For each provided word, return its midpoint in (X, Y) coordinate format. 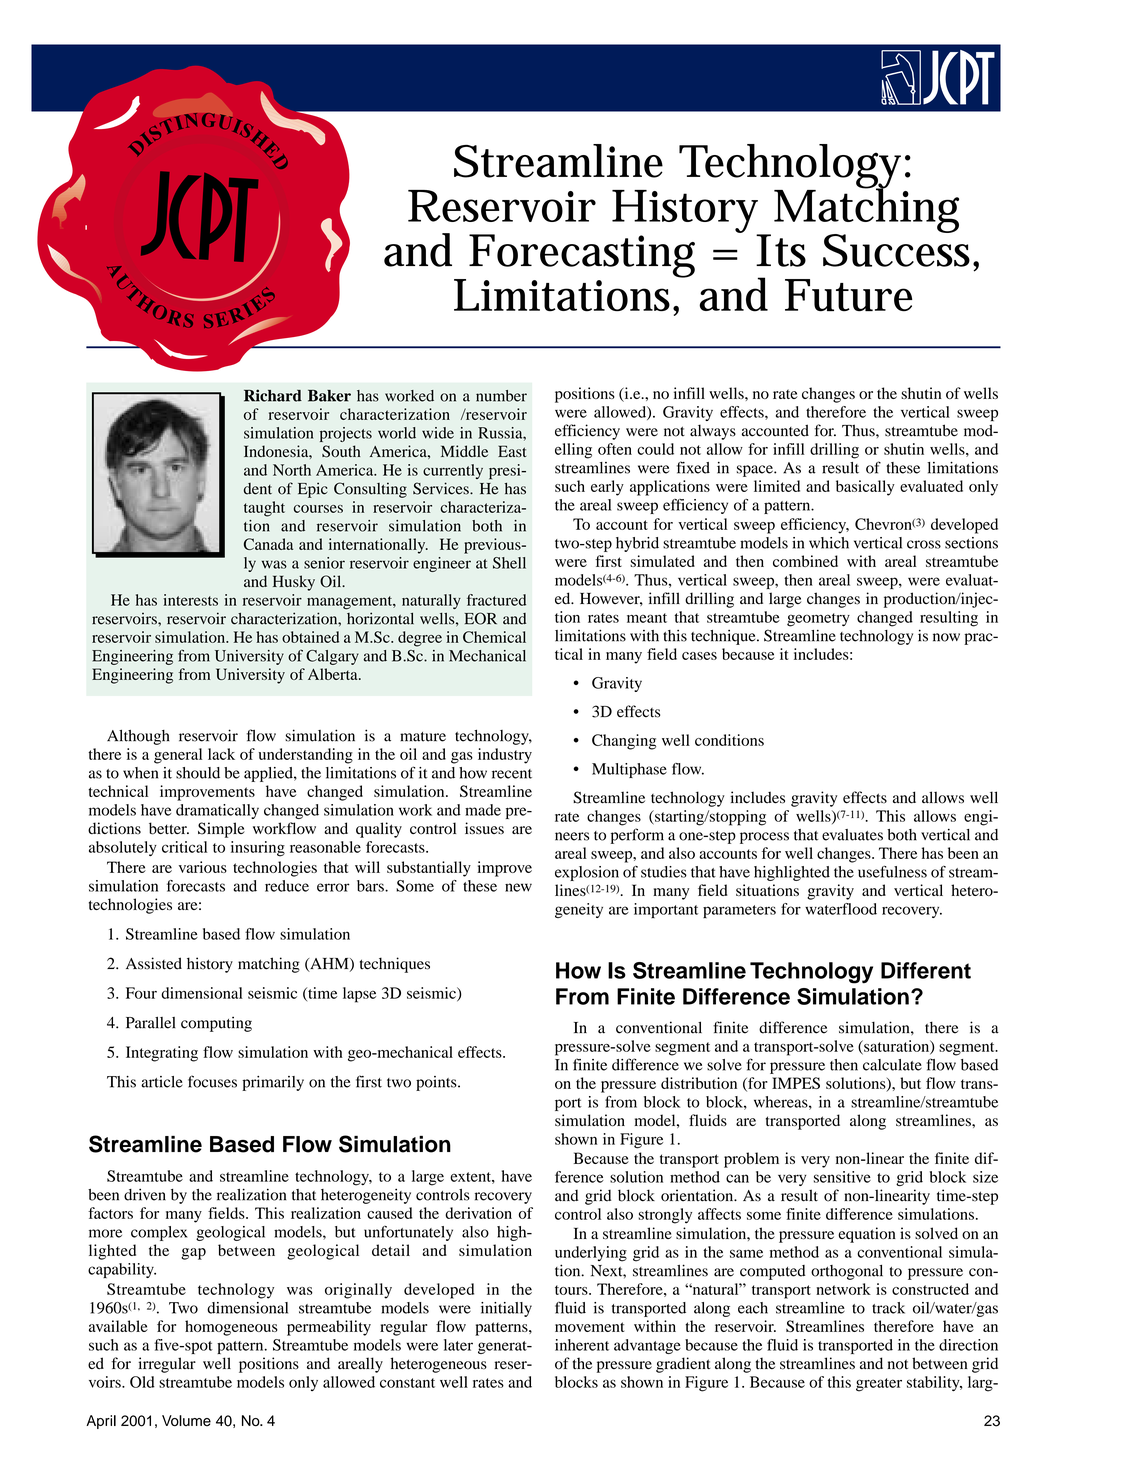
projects (346, 434)
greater (879, 1385)
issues (484, 828)
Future (848, 295)
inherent (582, 1345)
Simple (221, 830)
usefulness (892, 871)
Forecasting (582, 256)
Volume (186, 1421)
